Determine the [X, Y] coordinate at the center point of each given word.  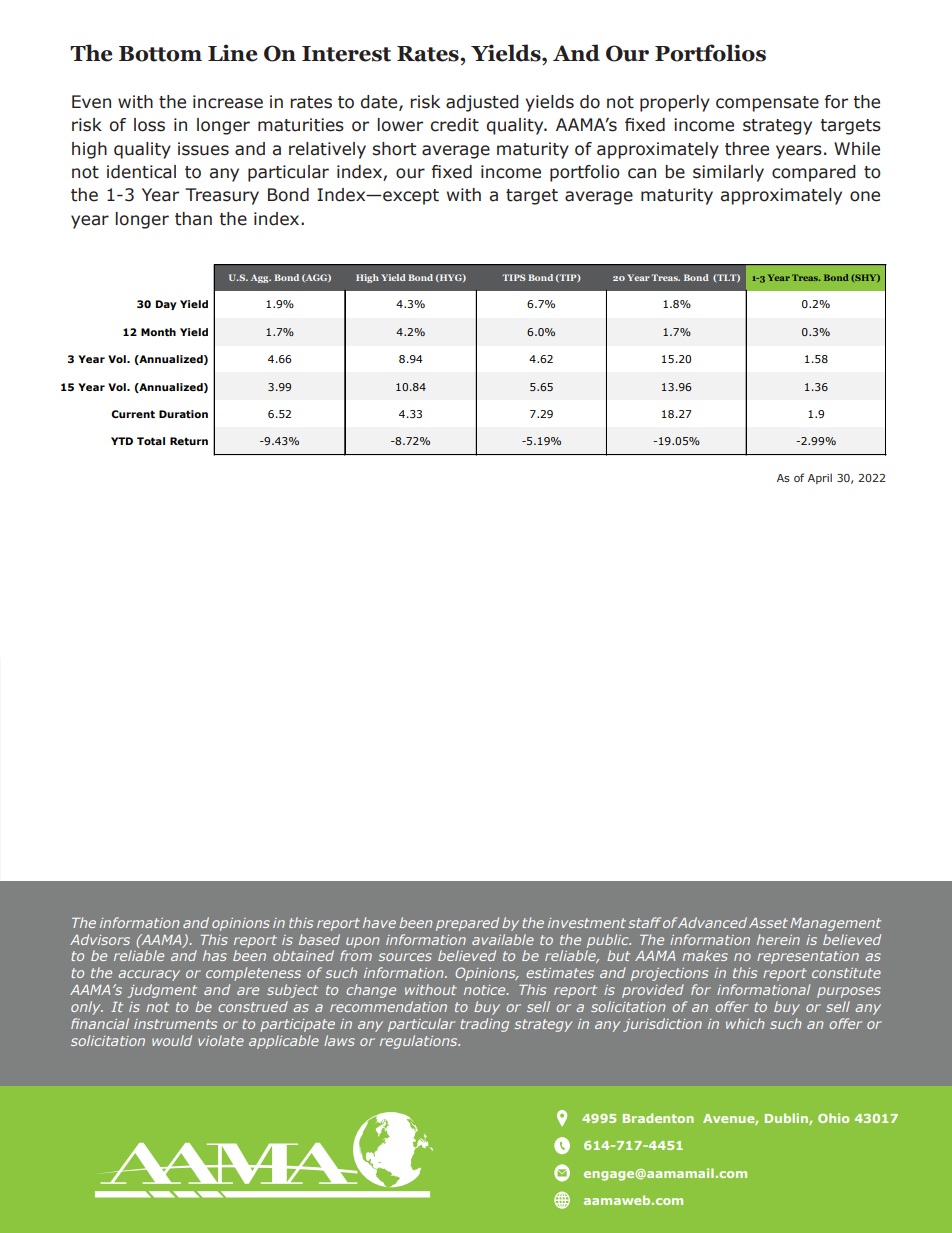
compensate [767, 104]
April [820, 478]
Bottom [160, 54]
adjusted [482, 103]
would [172, 1040]
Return [189, 441]
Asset [768, 923]
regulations [420, 1042]
